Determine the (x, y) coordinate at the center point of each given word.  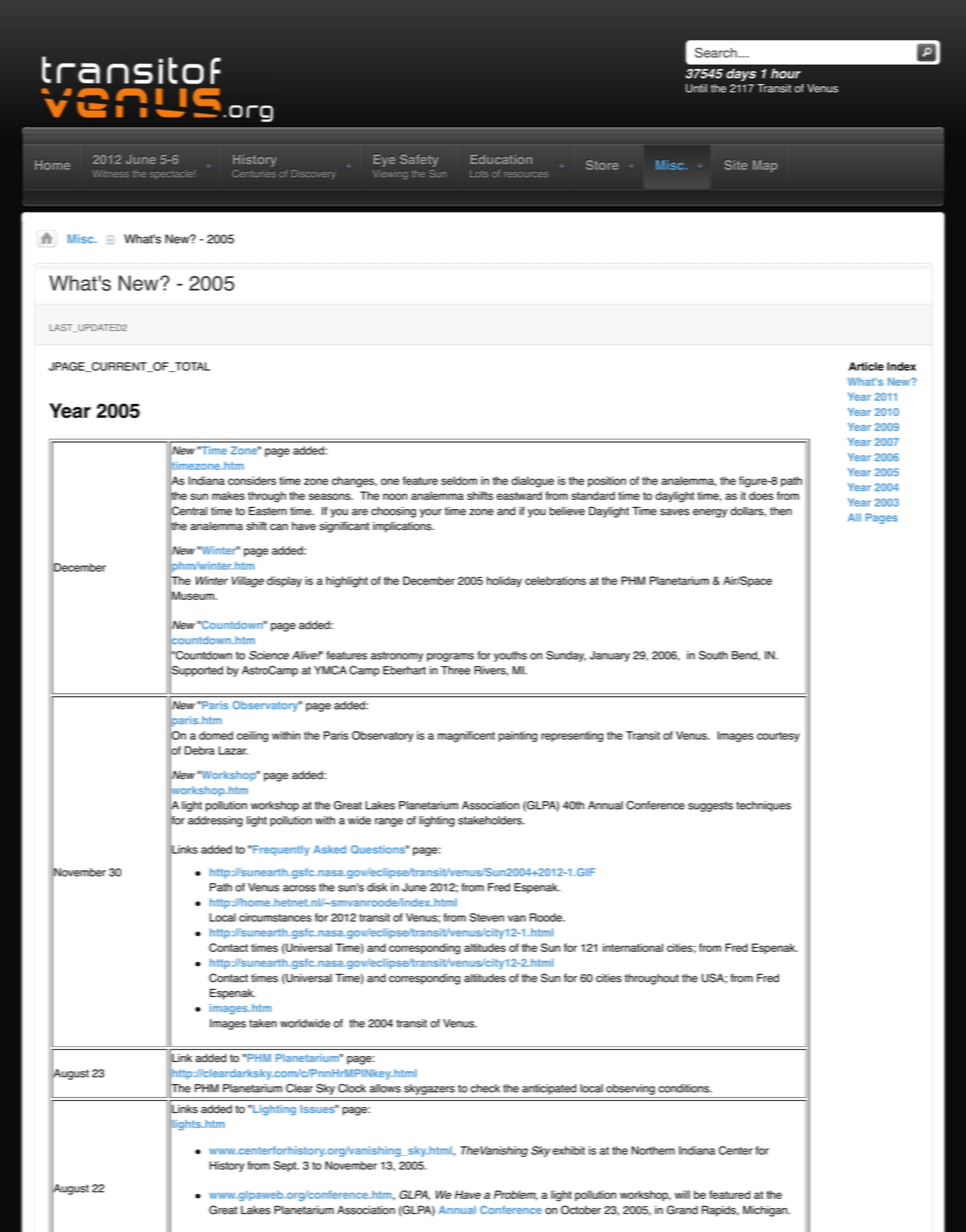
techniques (763, 806)
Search (716, 52)
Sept (286, 1166)
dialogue (532, 482)
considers (252, 480)
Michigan (766, 1211)
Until (696, 88)
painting (518, 736)
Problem (516, 1195)
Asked (330, 849)
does (761, 495)
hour (786, 73)
